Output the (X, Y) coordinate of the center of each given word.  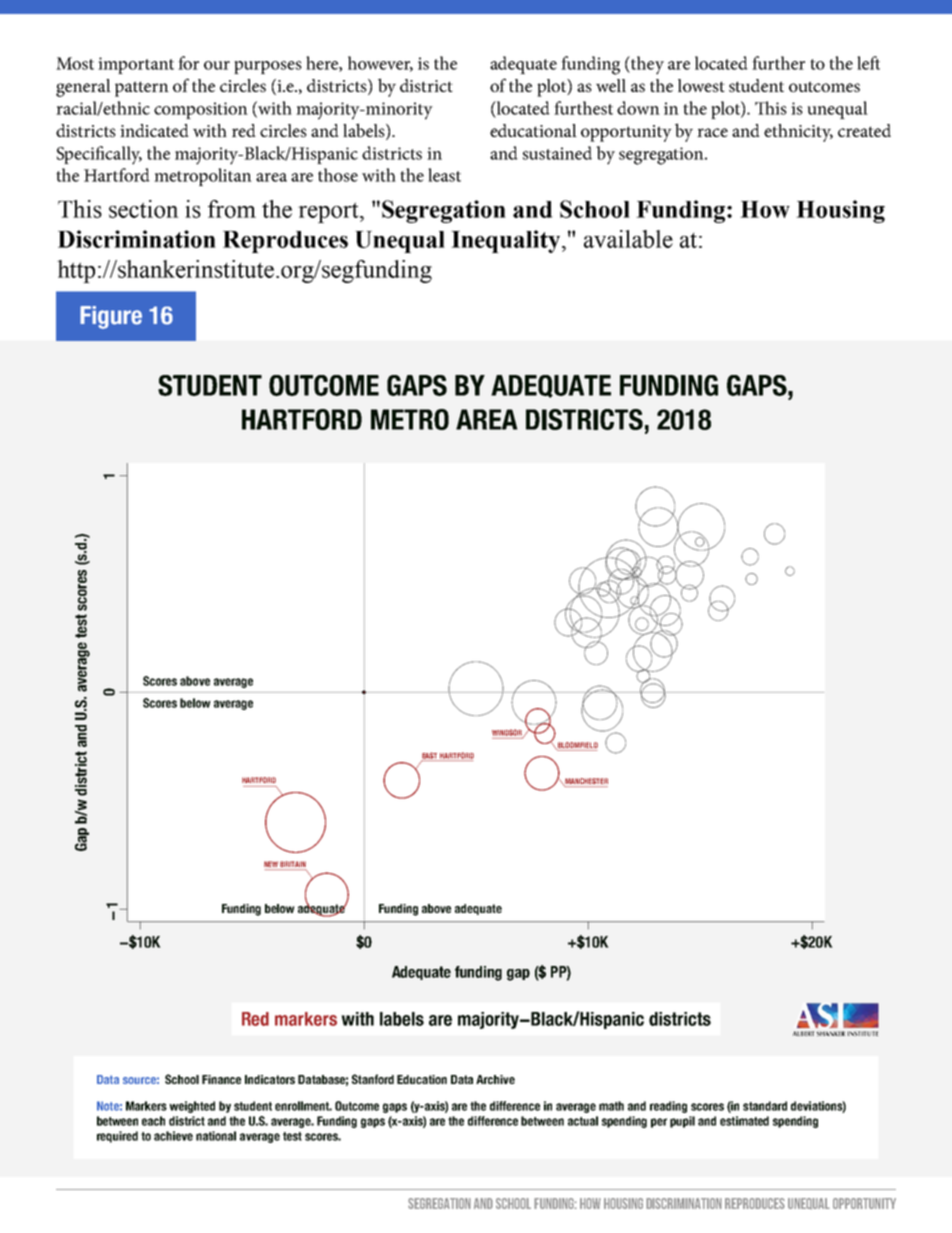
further (778, 63)
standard (765, 1106)
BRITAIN (292, 865)
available (628, 239)
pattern (142, 89)
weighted (192, 1107)
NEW (272, 865)
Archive (495, 1079)
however (380, 64)
